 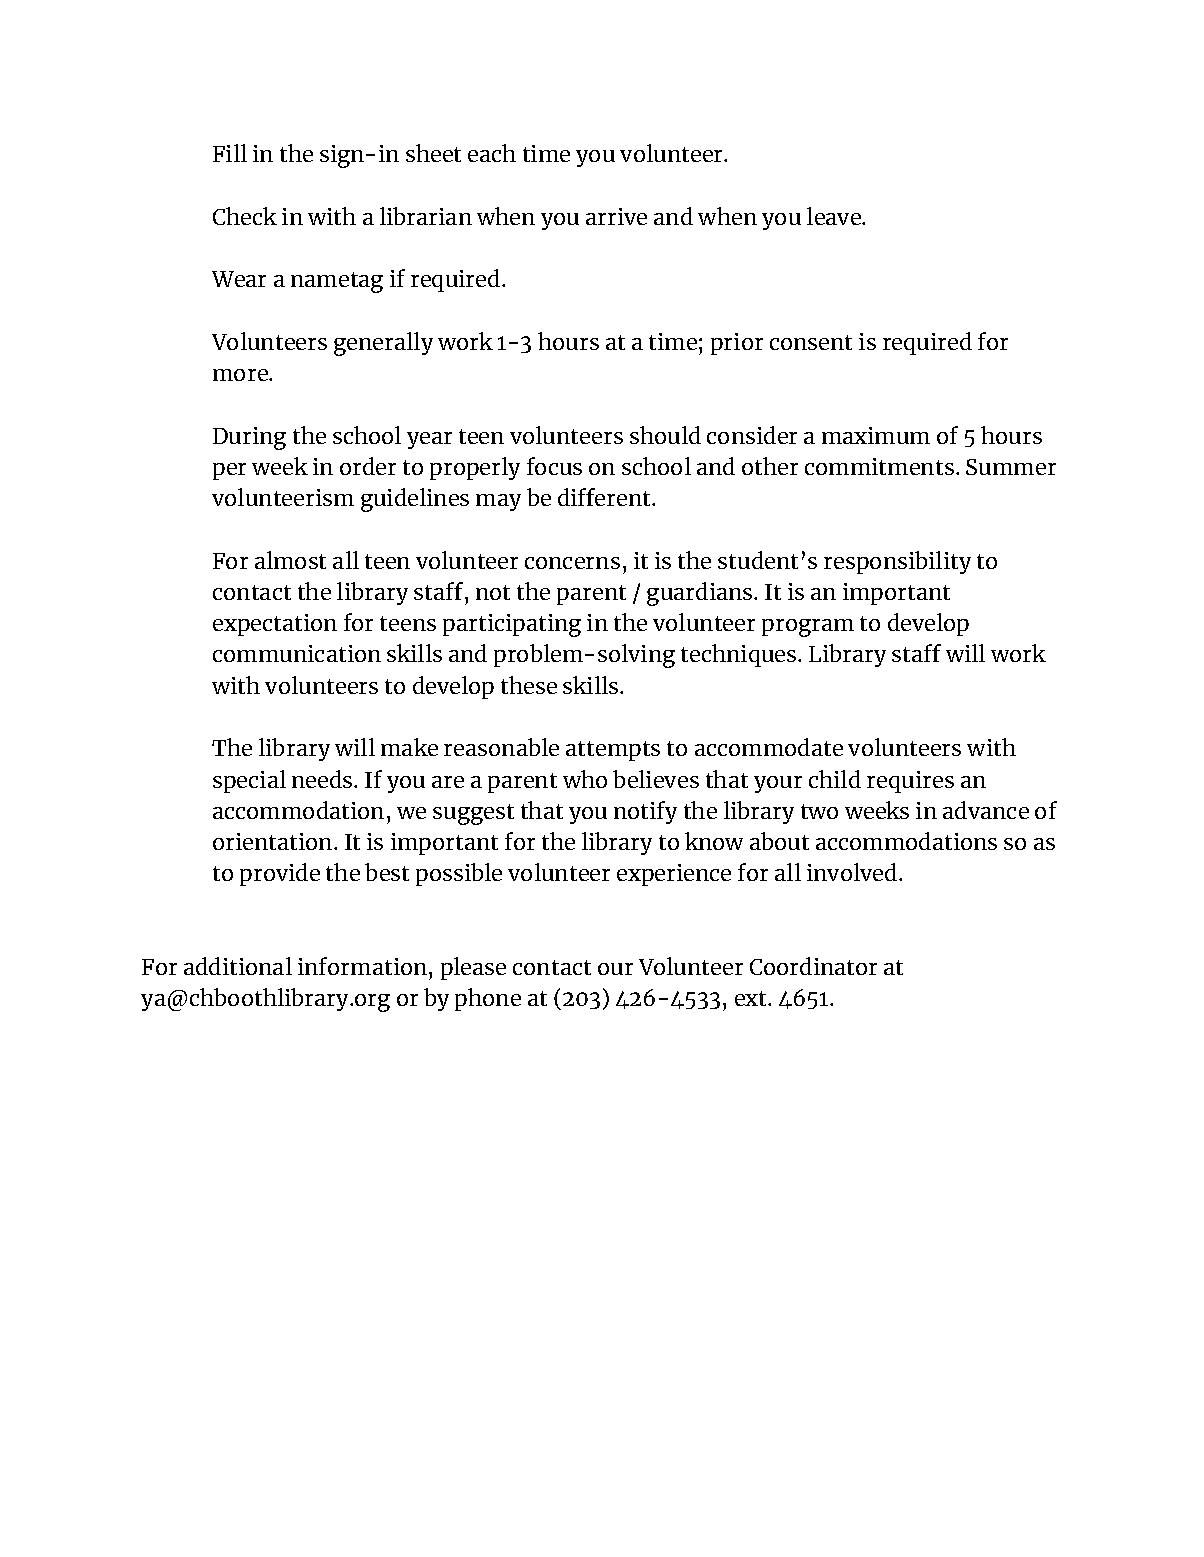 I want to click on information, so click(x=364, y=966).
